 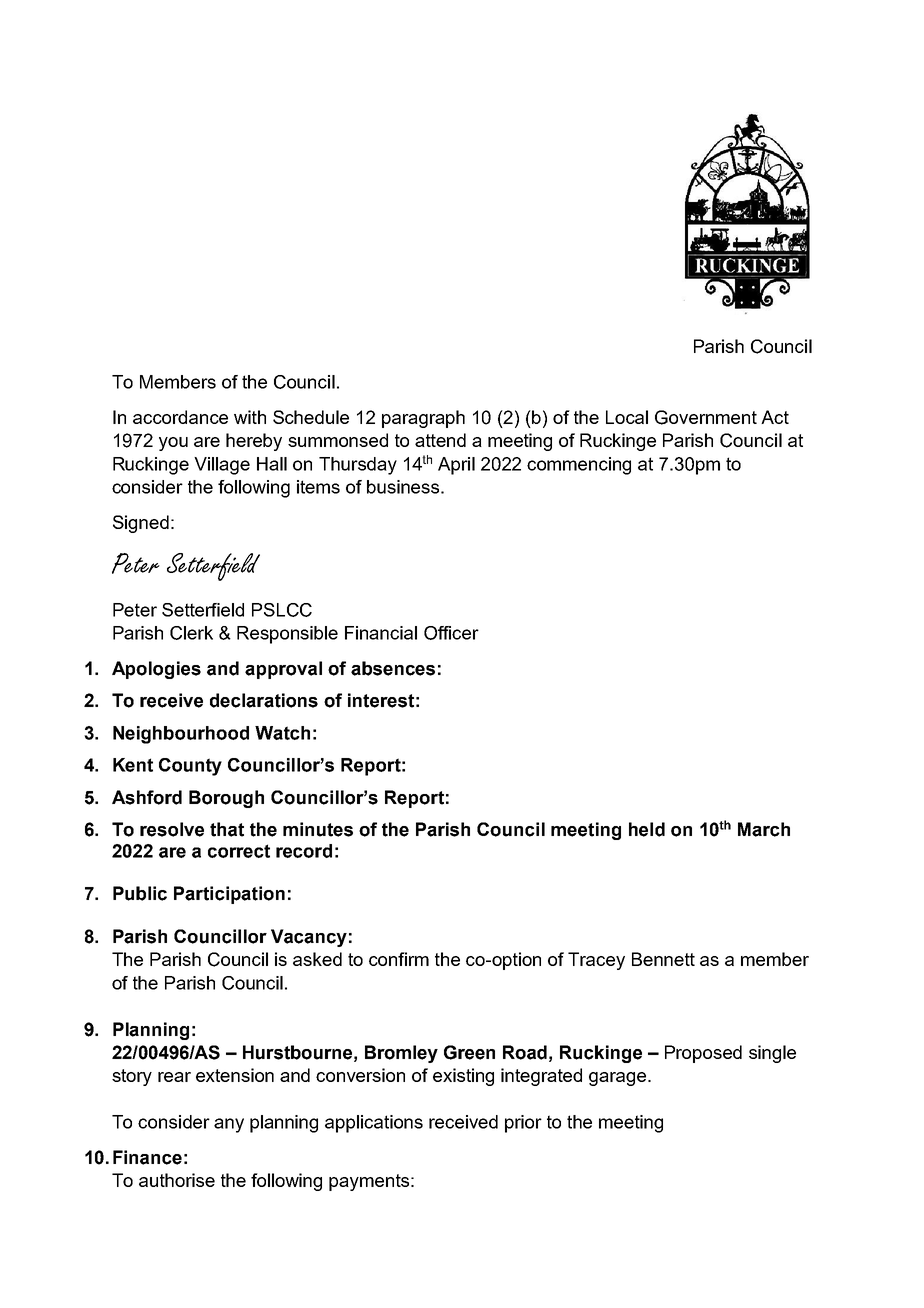 I want to click on attend, so click(x=440, y=440).
